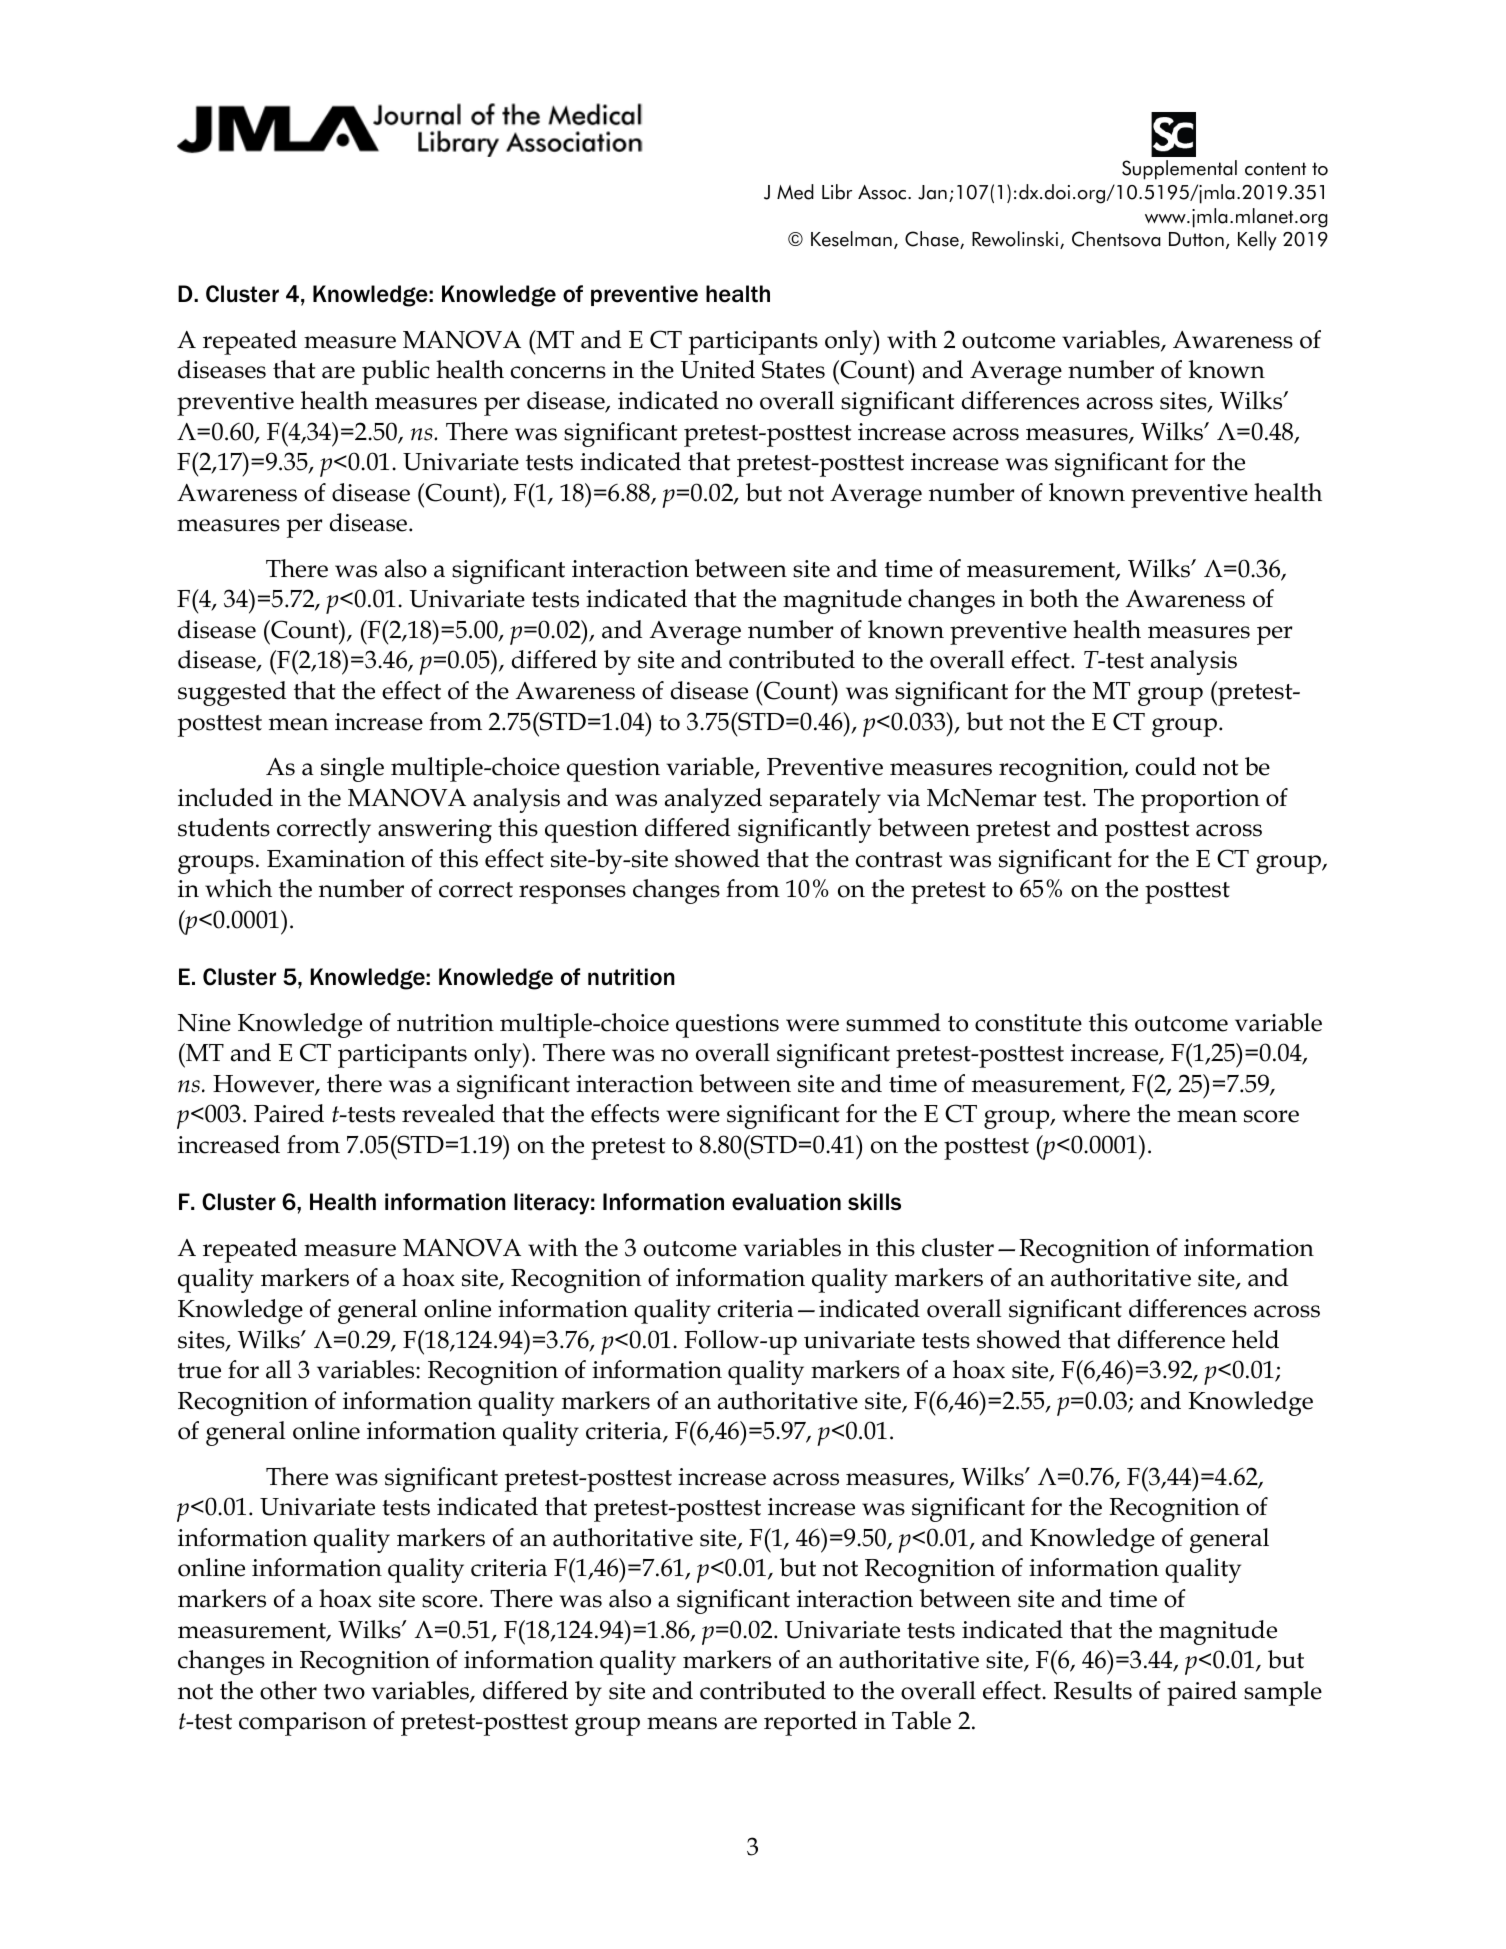 The image size is (1506, 1949). Describe the element at coordinates (1196, 239) in the screenshot. I see `Dutton` at that location.
